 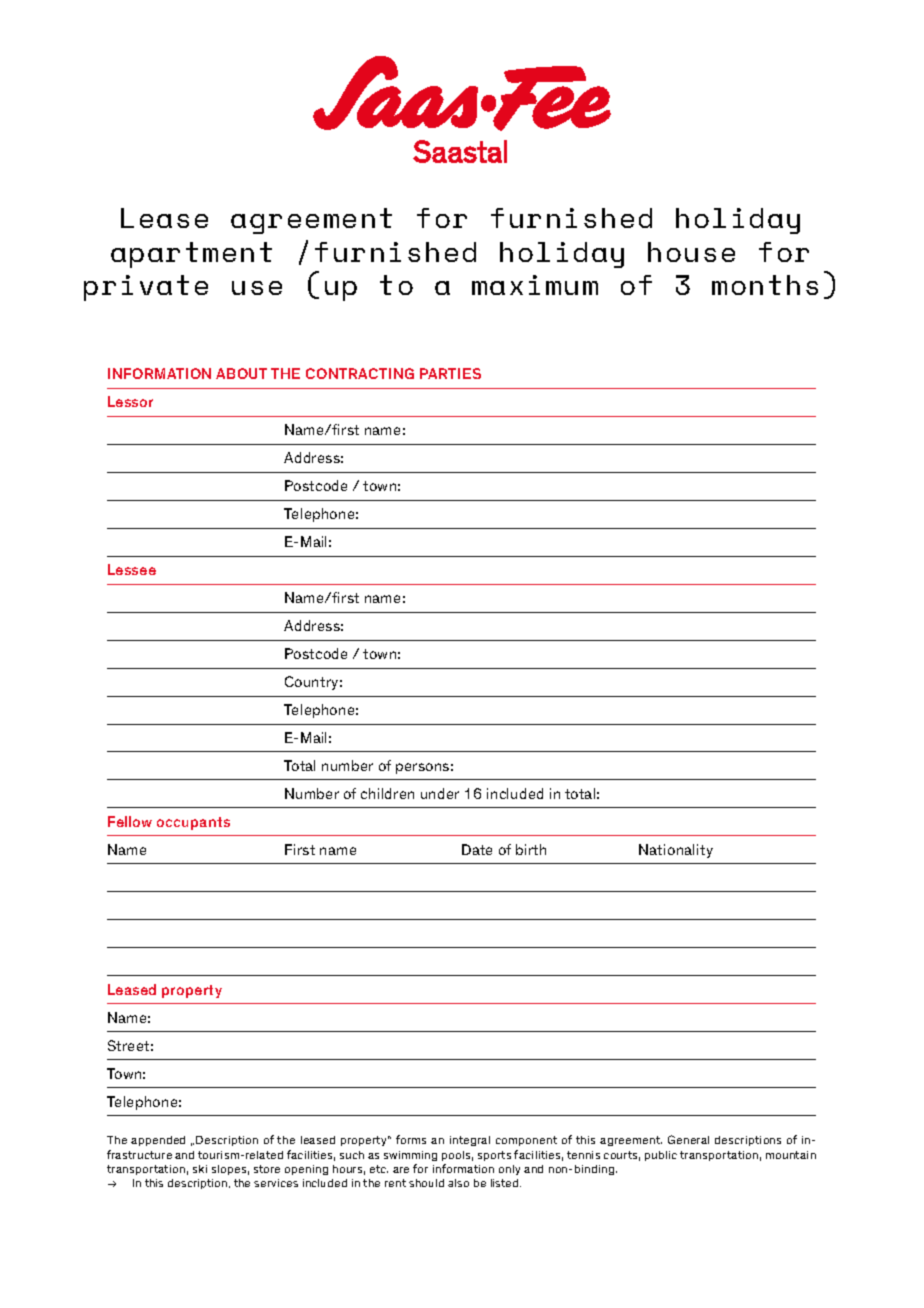 What do you see at coordinates (191, 255) in the screenshot?
I see `apartment` at bounding box center [191, 255].
